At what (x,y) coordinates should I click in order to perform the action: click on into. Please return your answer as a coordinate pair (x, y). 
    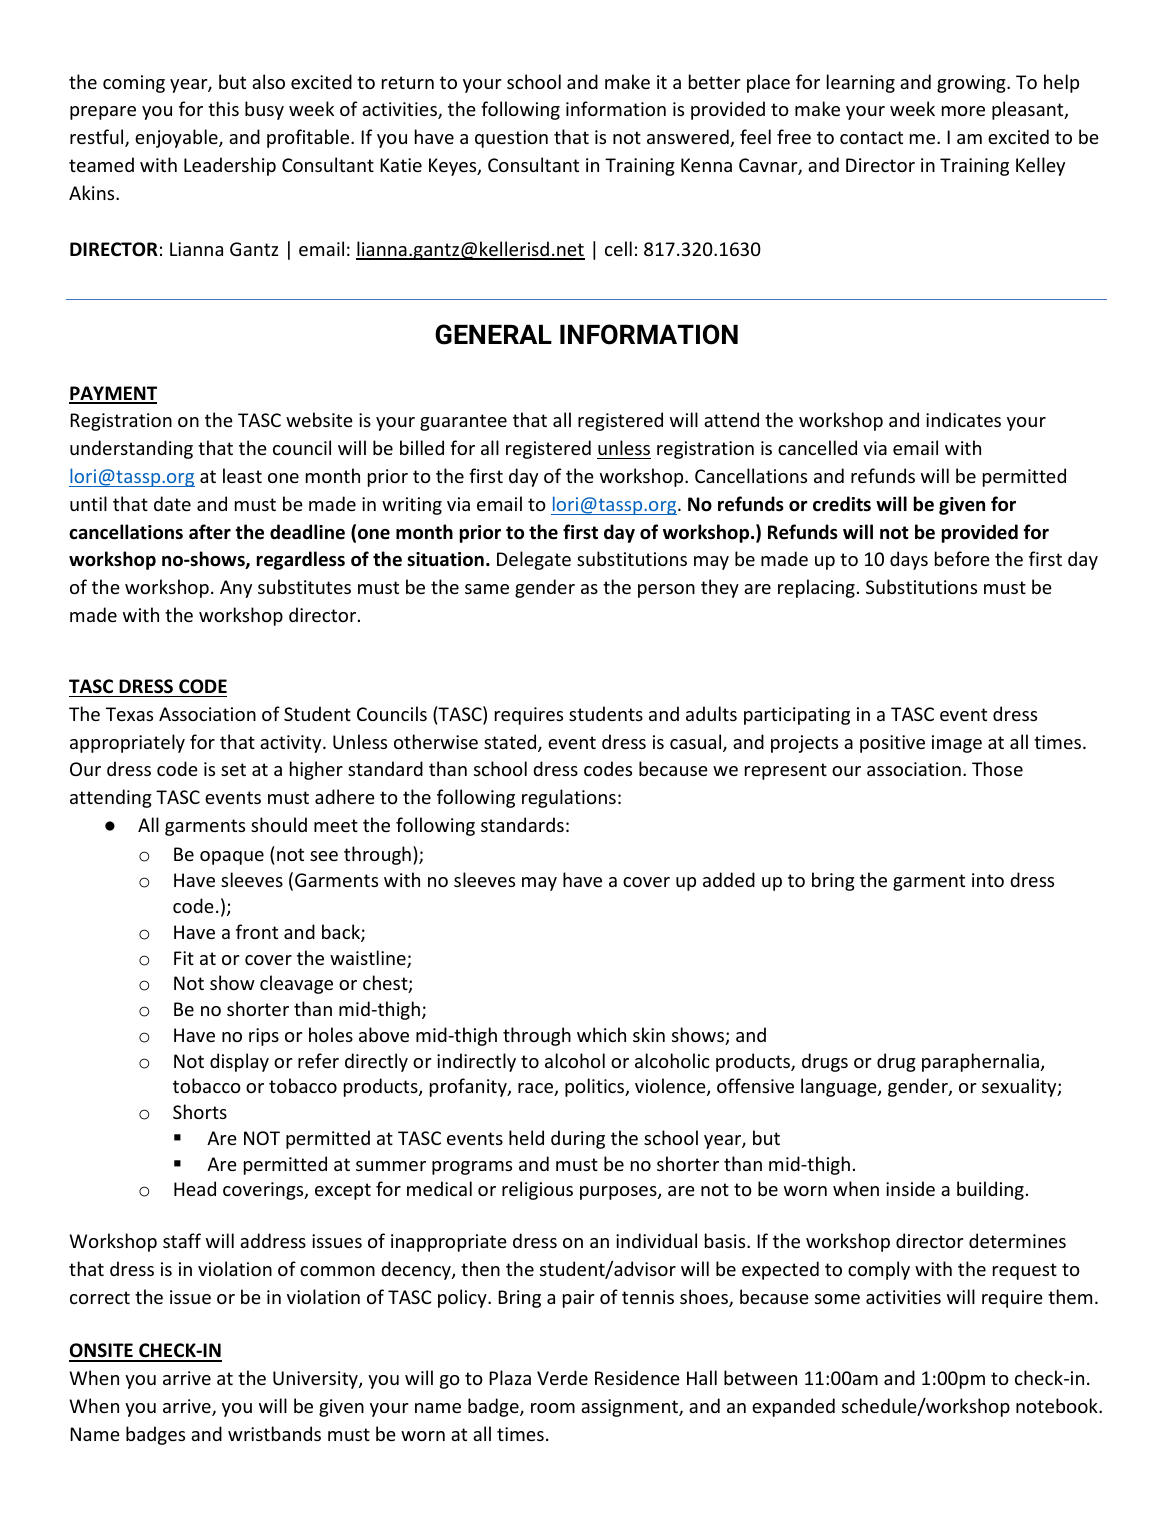
    Looking at the image, I should click on (988, 880).
